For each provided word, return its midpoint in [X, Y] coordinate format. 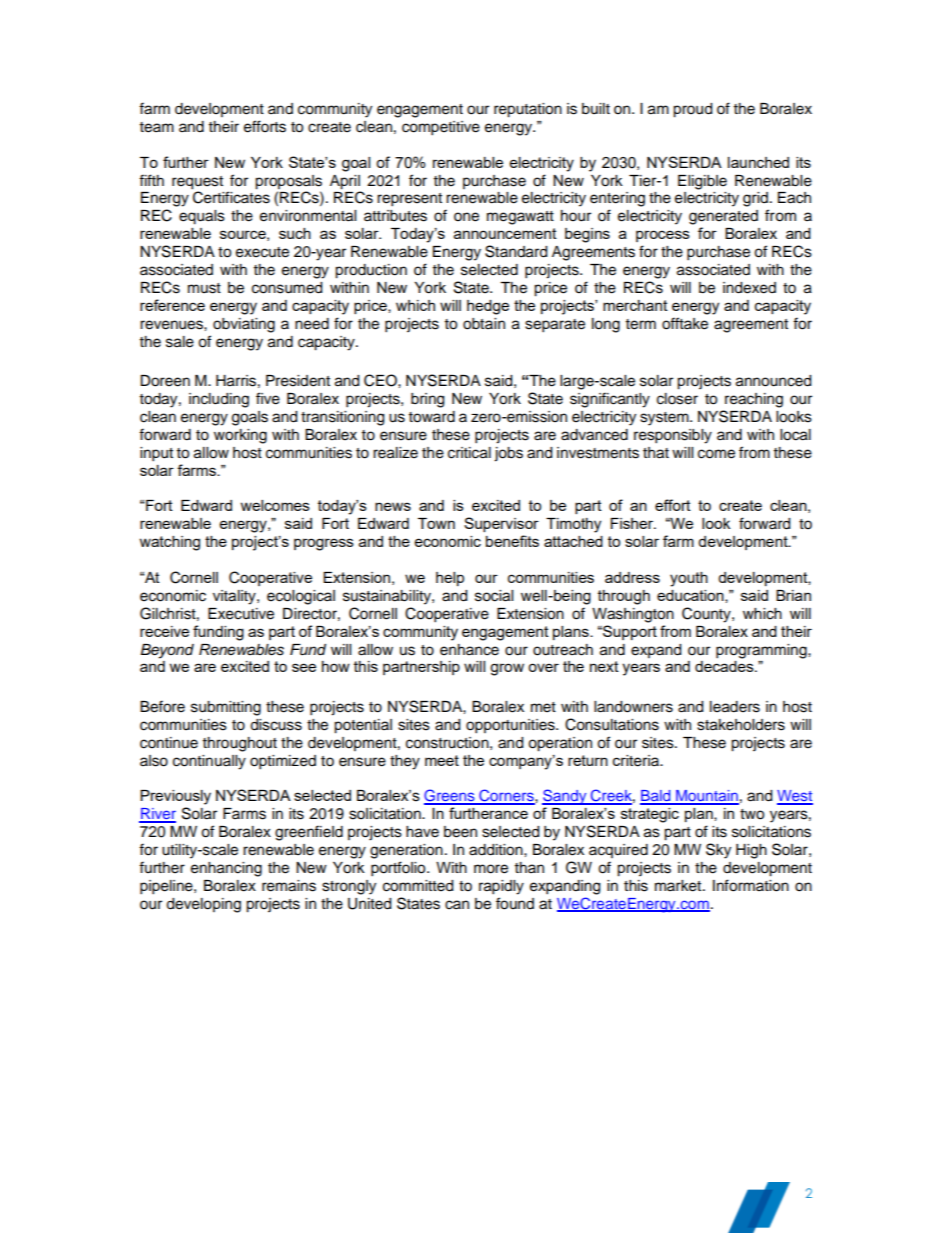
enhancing [226, 869]
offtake [685, 323]
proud [692, 110]
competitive [441, 128]
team [157, 127]
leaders [735, 707]
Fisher [633, 523]
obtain [484, 324]
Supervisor [501, 524]
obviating [244, 325]
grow [507, 669]
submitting [226, 708]
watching [170, 543]
